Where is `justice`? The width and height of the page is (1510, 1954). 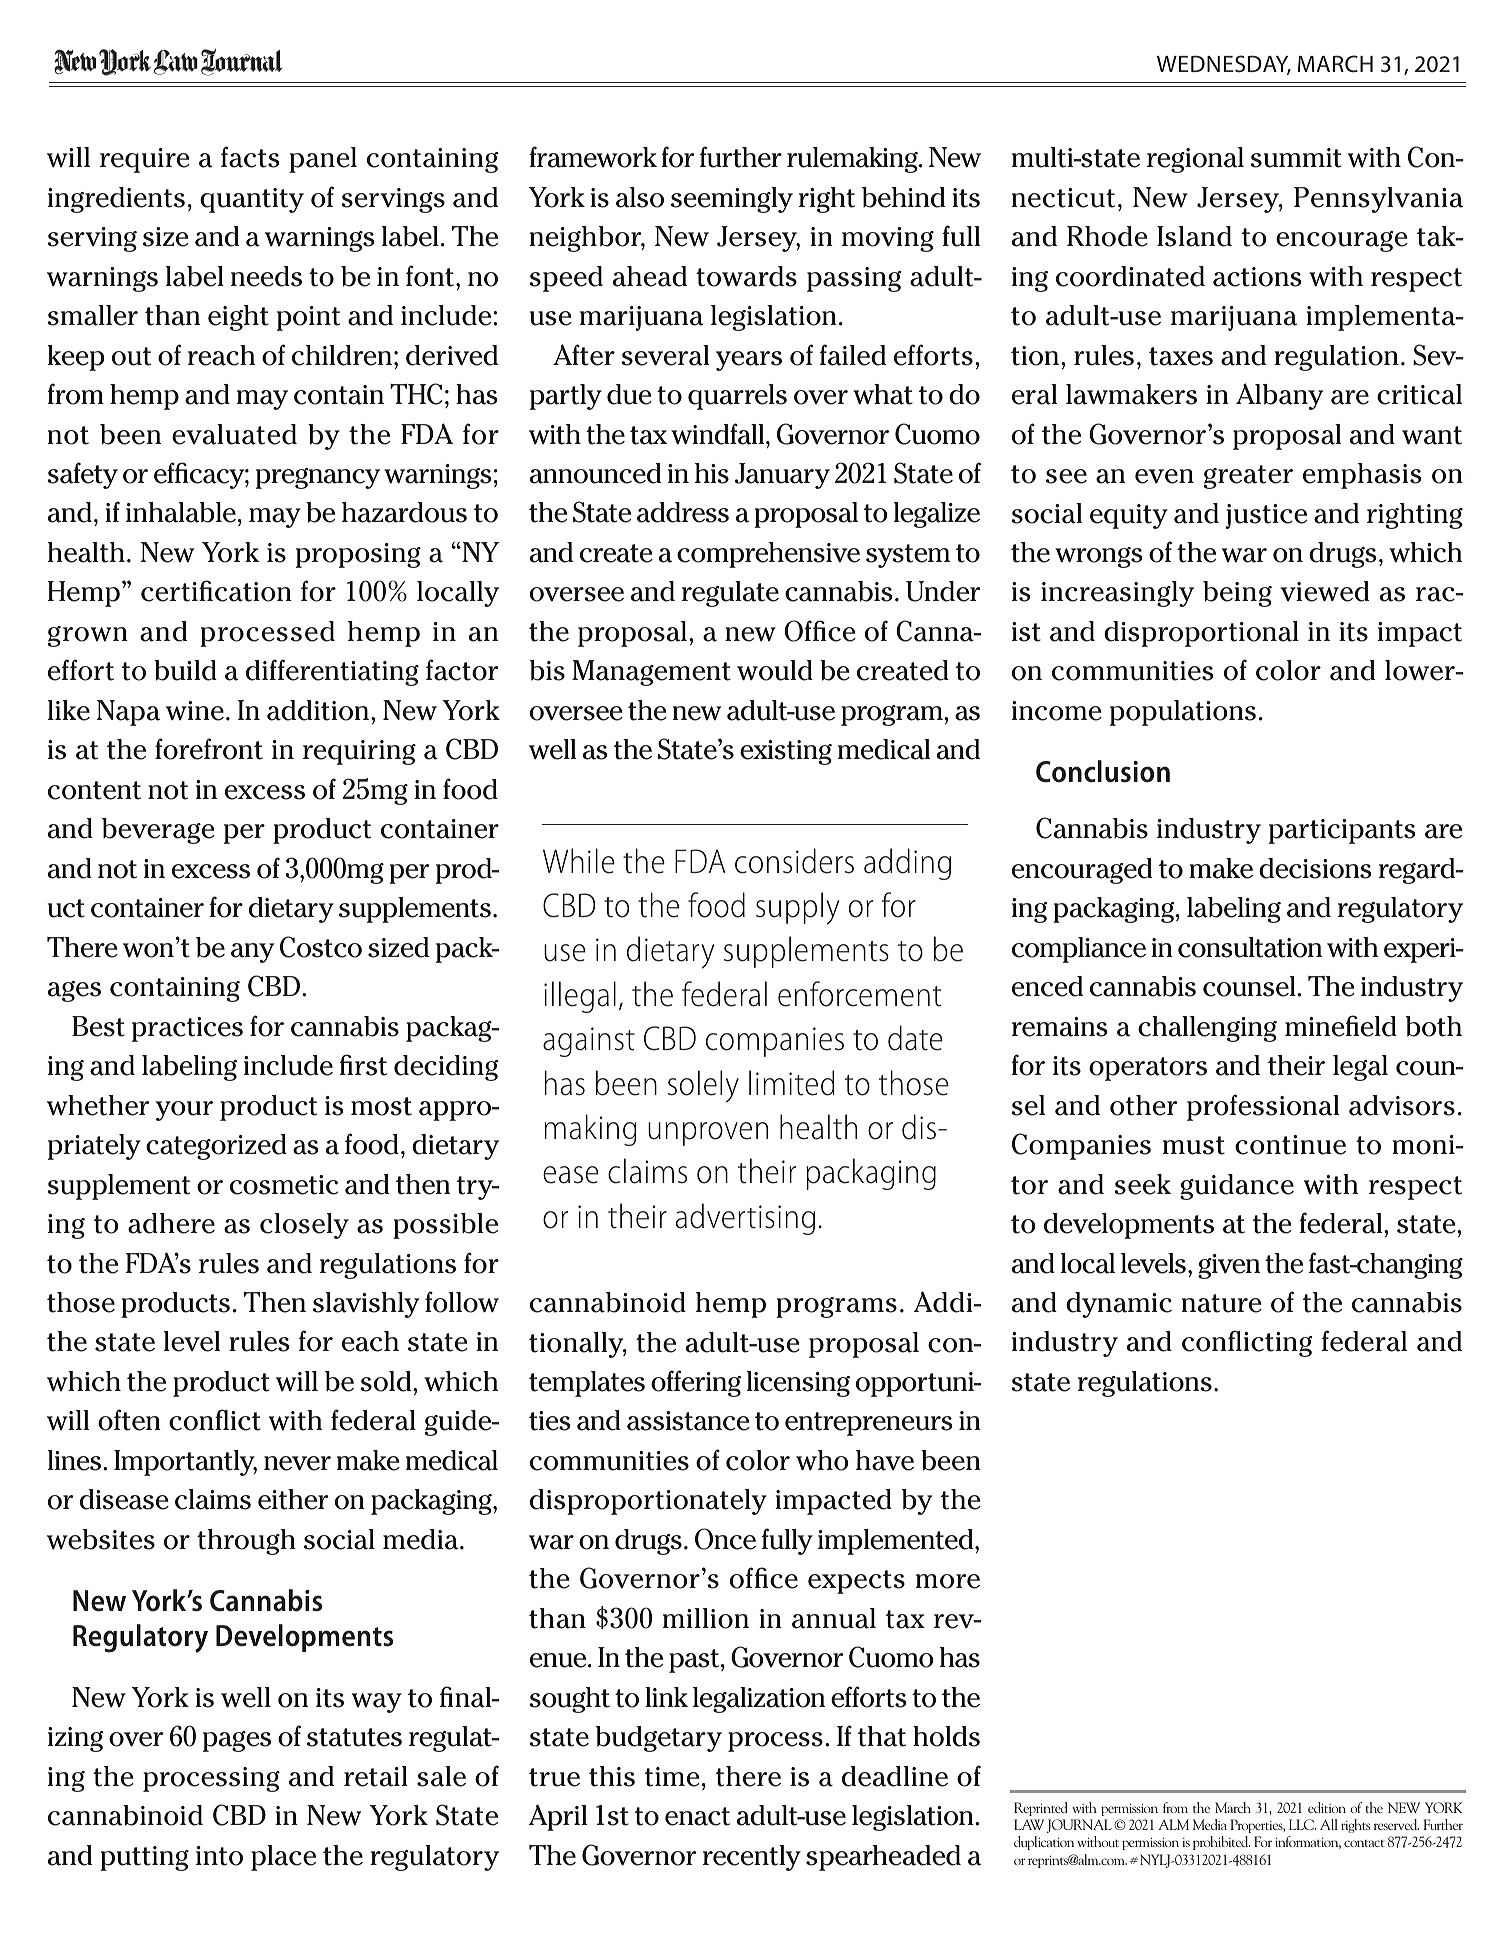 justice is located at coordinates (1266, 516).
